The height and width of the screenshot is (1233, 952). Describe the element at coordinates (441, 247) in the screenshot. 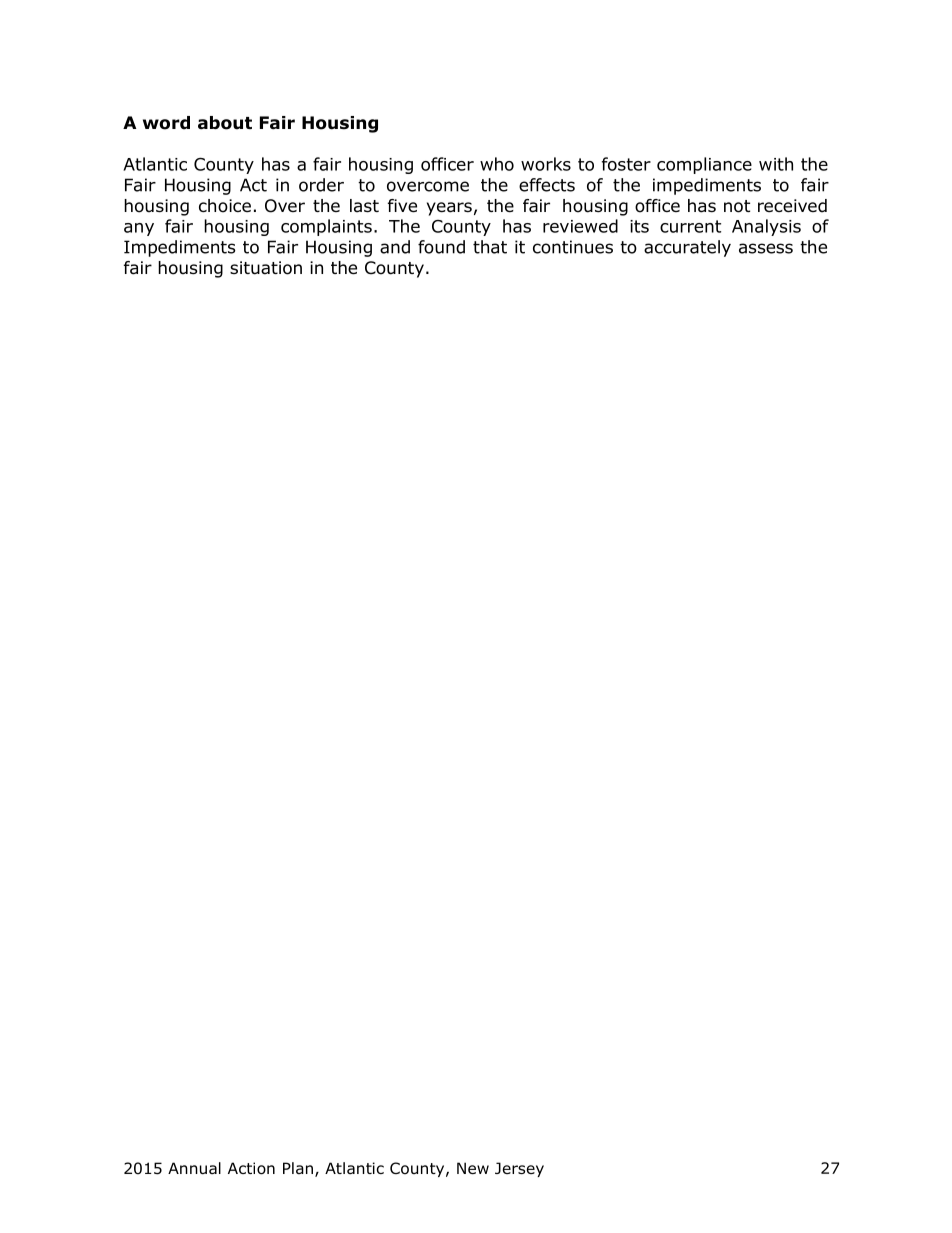

I see `found` at that location.
